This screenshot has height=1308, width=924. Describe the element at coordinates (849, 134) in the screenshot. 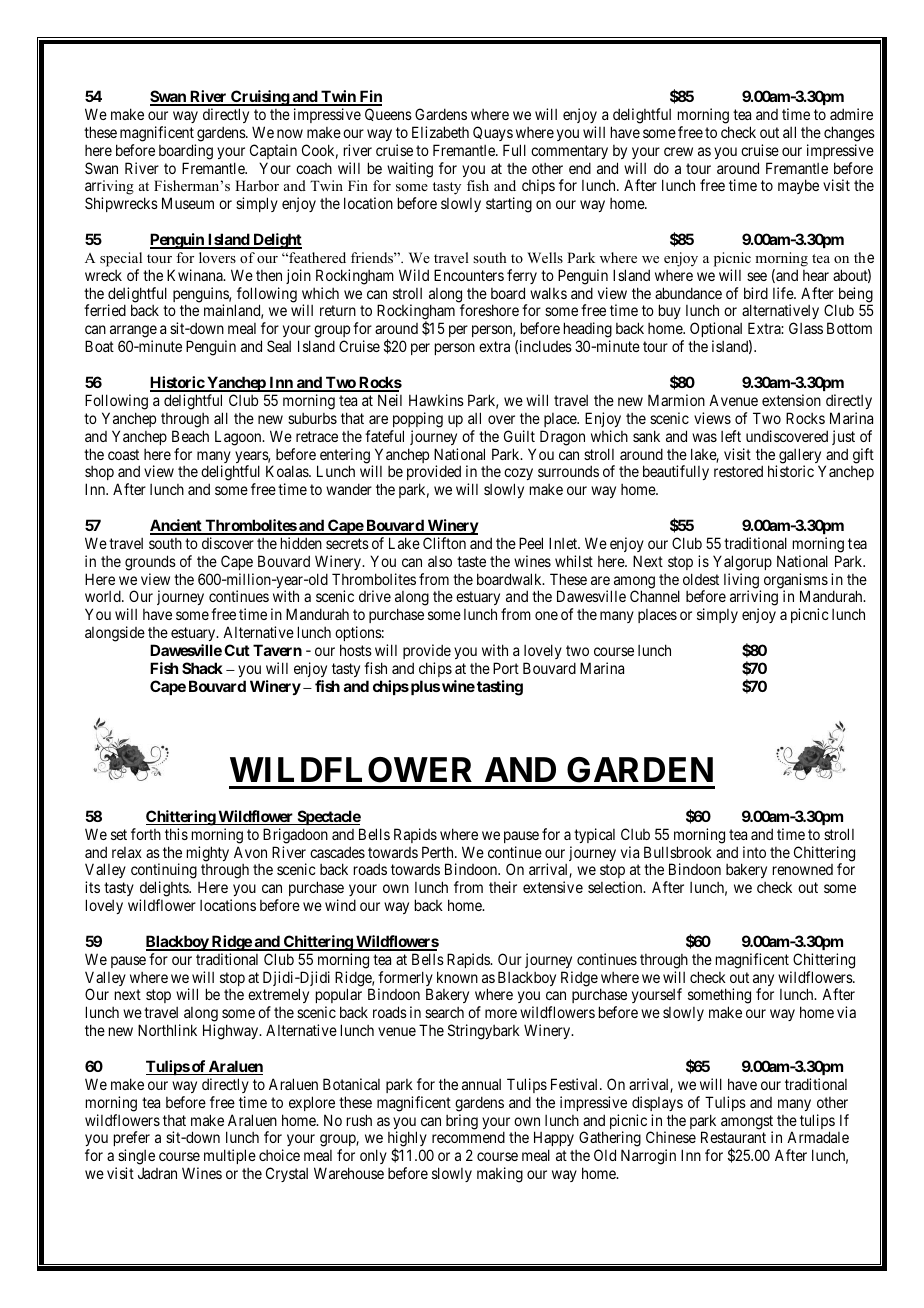

I see `changes` at that location.
